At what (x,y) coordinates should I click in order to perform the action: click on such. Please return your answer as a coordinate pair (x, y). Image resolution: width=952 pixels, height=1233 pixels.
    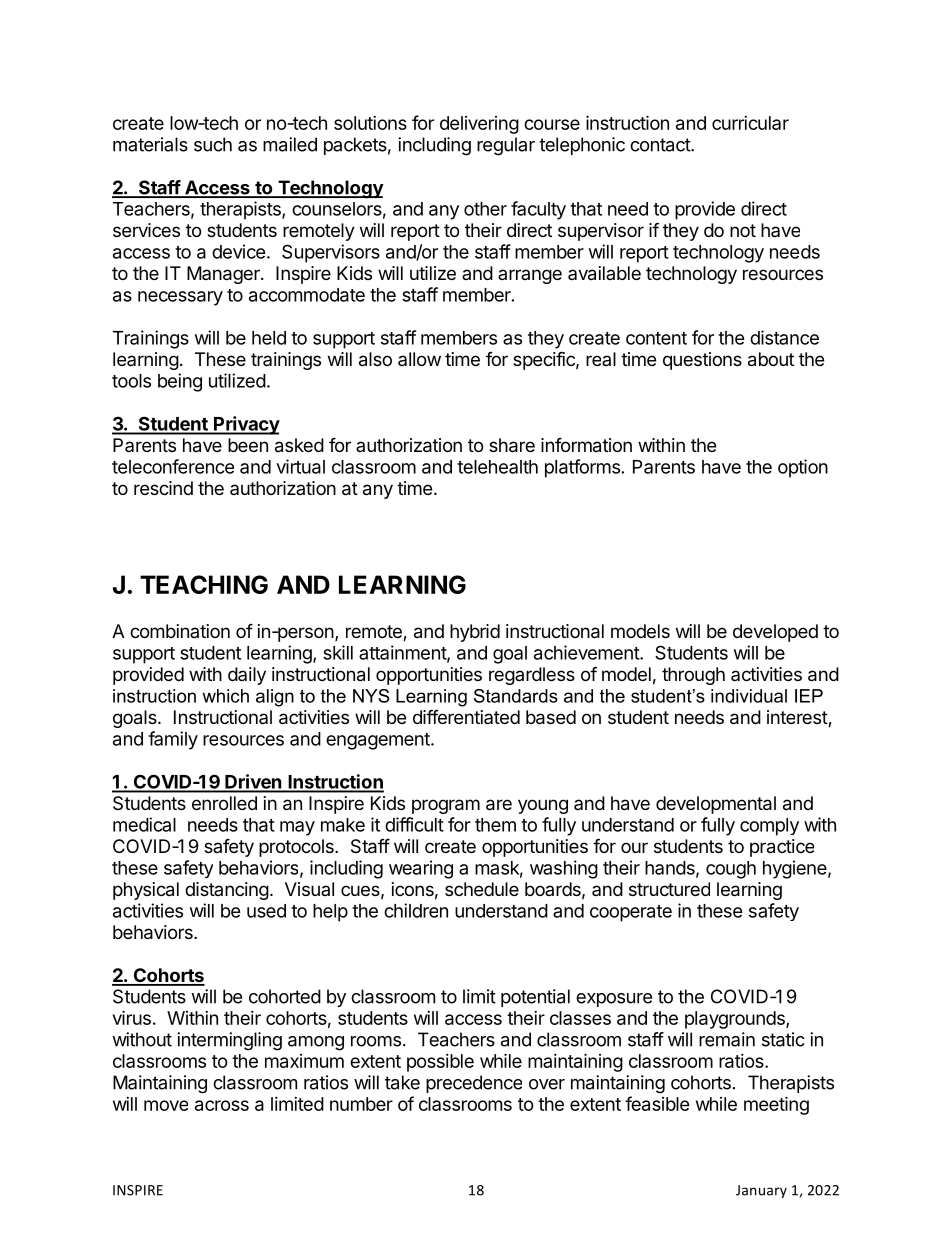
    Looking at the image, I should click on (213, 144).
